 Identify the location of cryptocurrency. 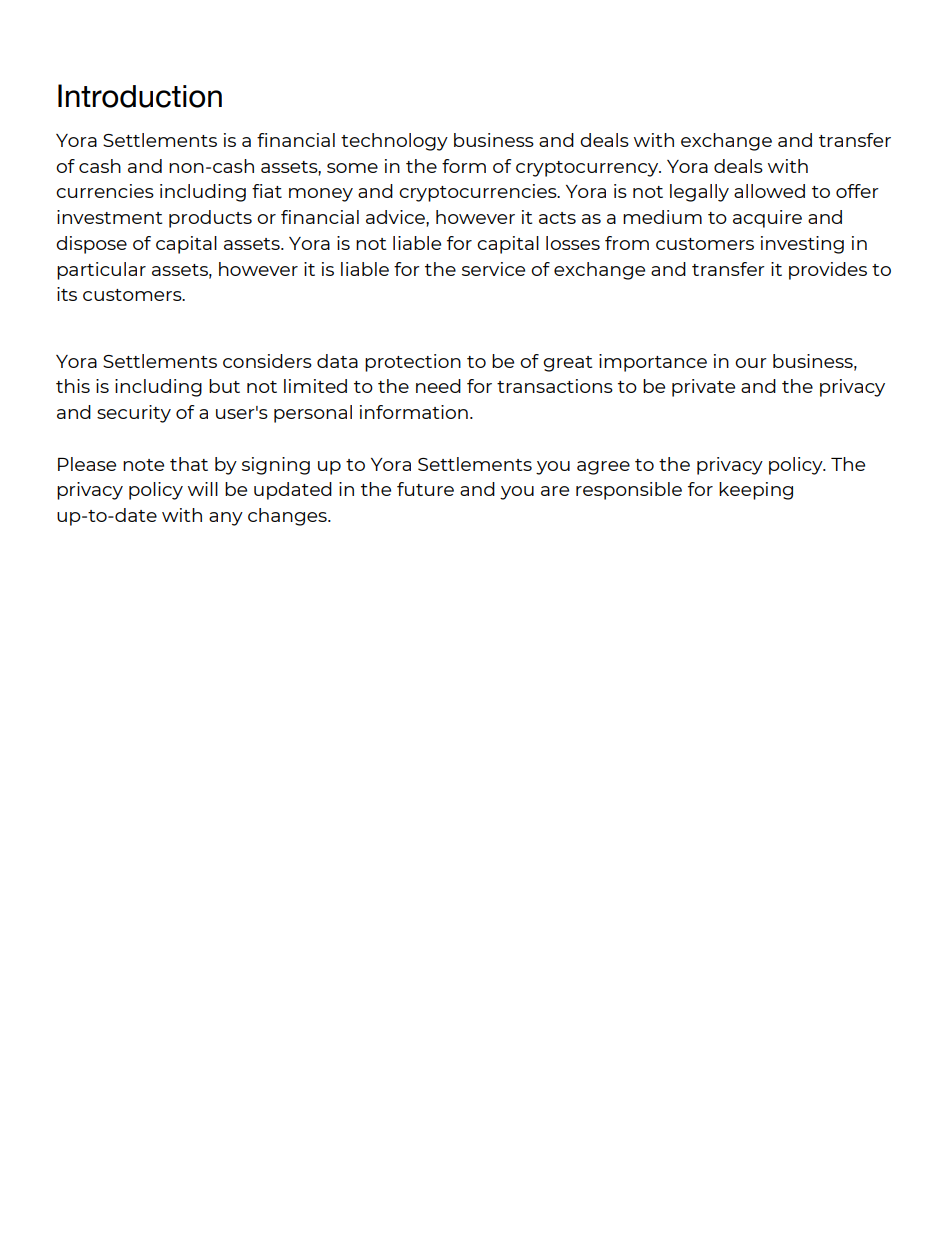
(588, 169).
